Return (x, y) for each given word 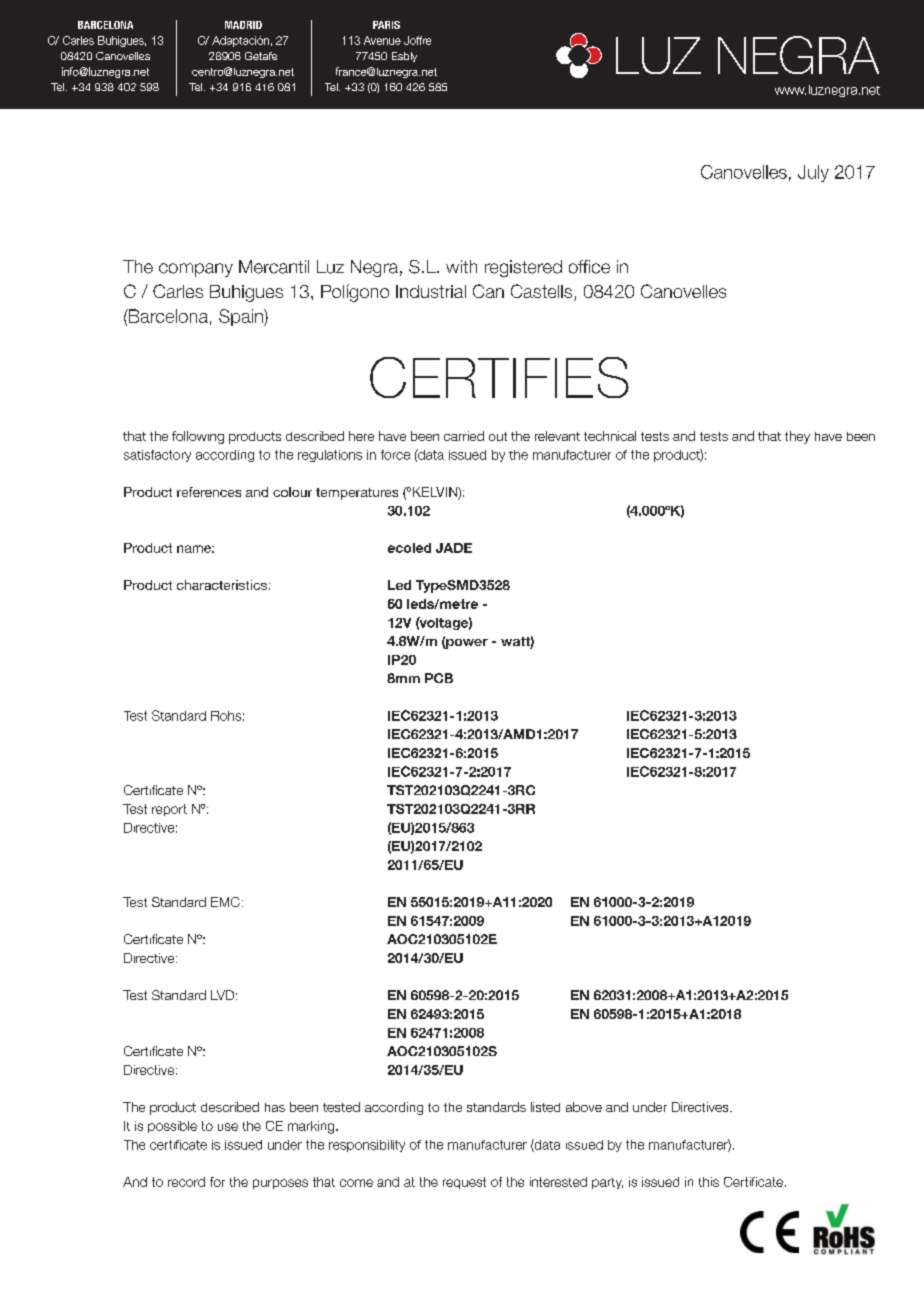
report (169, 810)
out (498, 436)
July (813, 173)
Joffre (417, 40)
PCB (439, 678)
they (797, 437)
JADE (454, 548)
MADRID (243, 25)
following (198, 437)
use (228, 1127)
